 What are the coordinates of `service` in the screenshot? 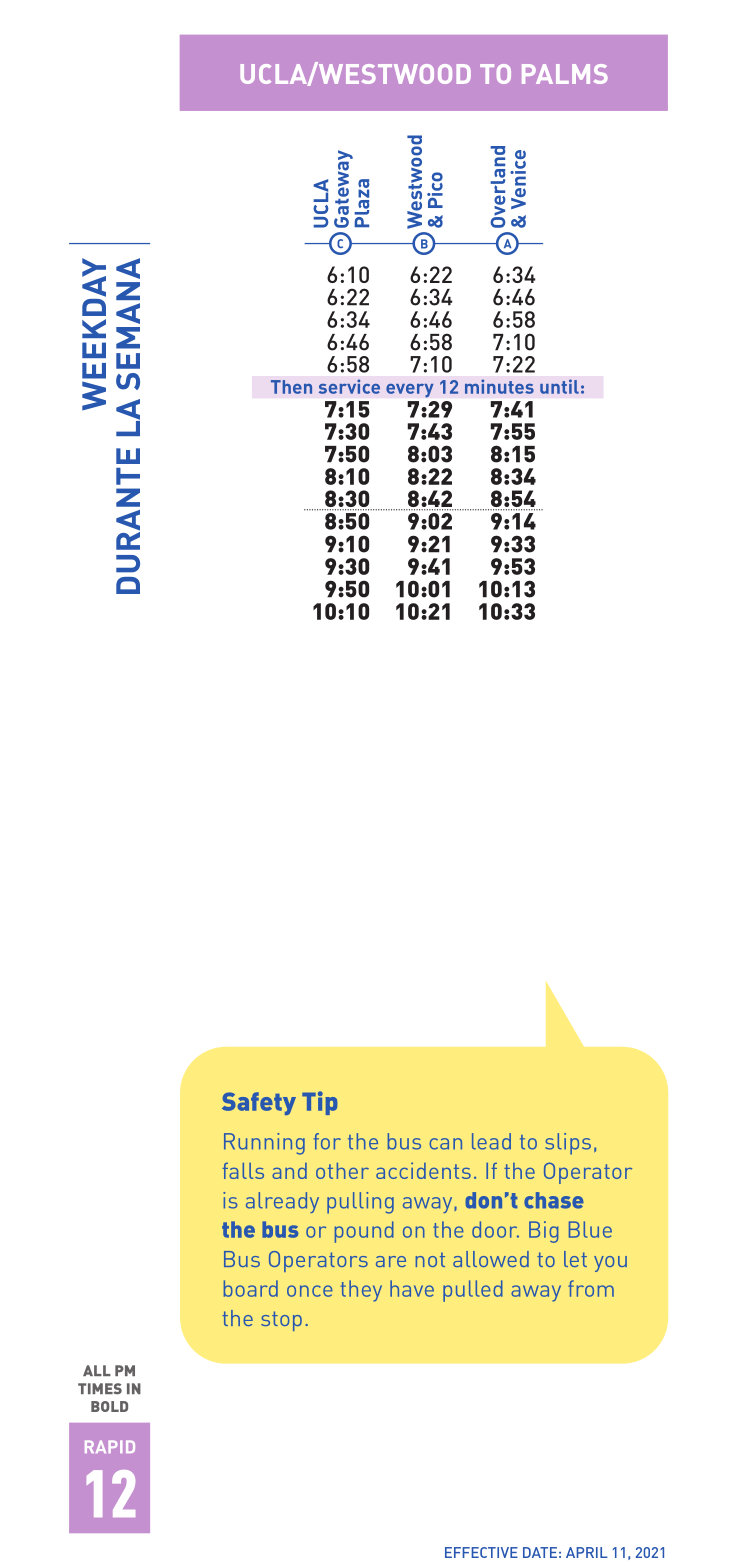 It's located at (349, 386).
